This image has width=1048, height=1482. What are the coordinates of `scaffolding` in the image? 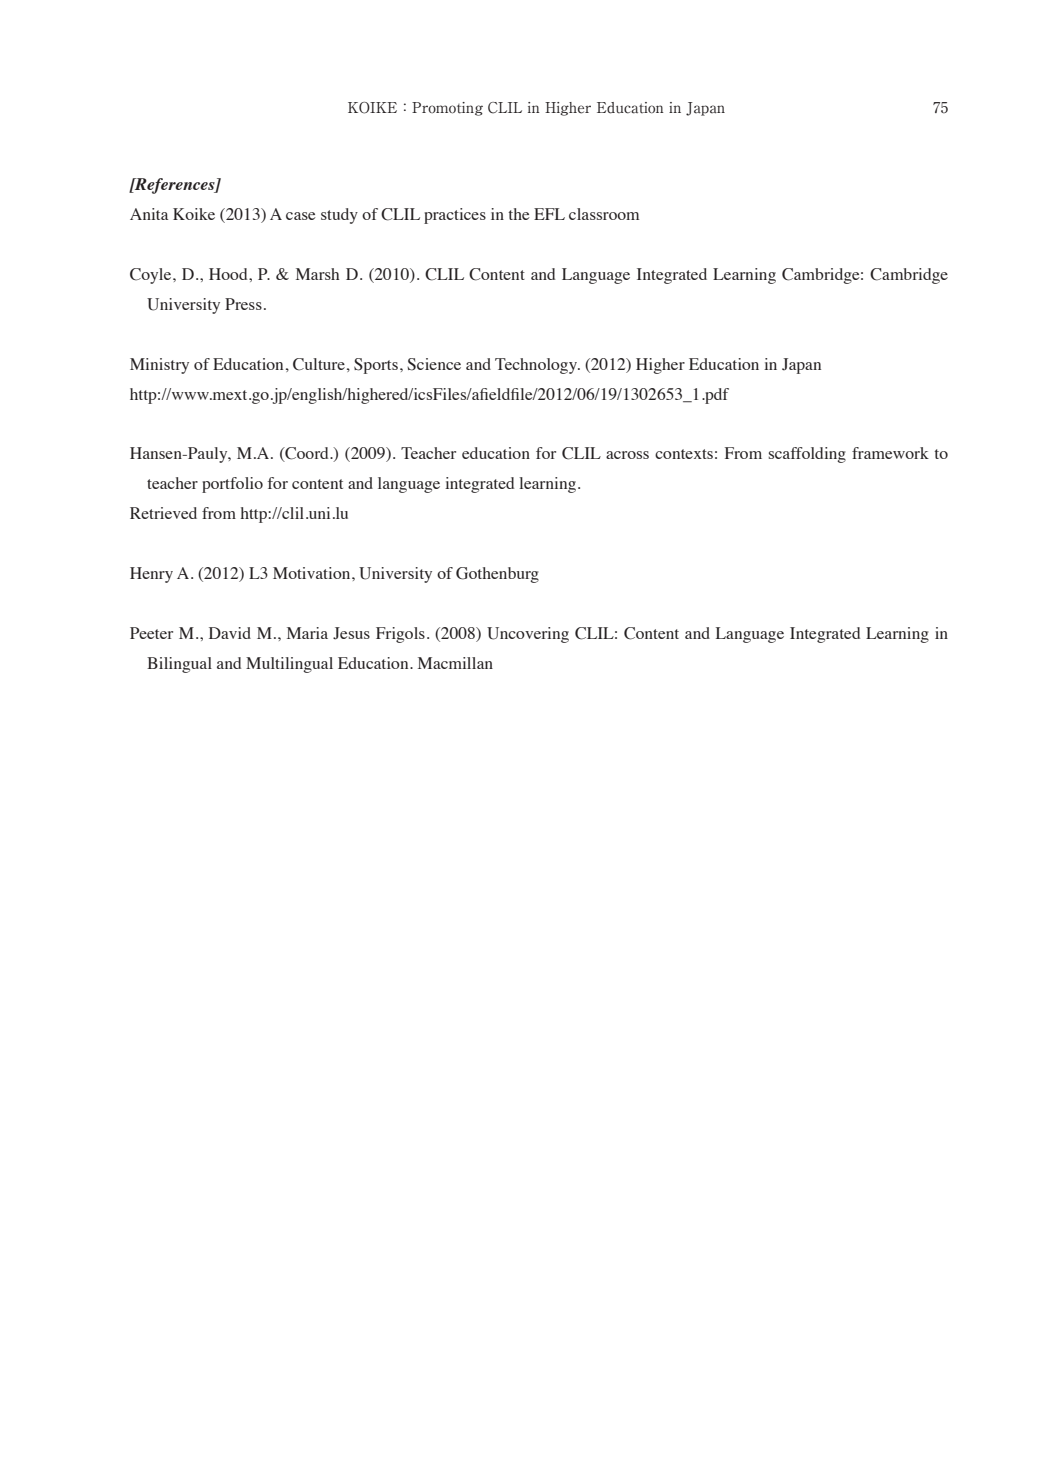 It's located at (807, 455).
